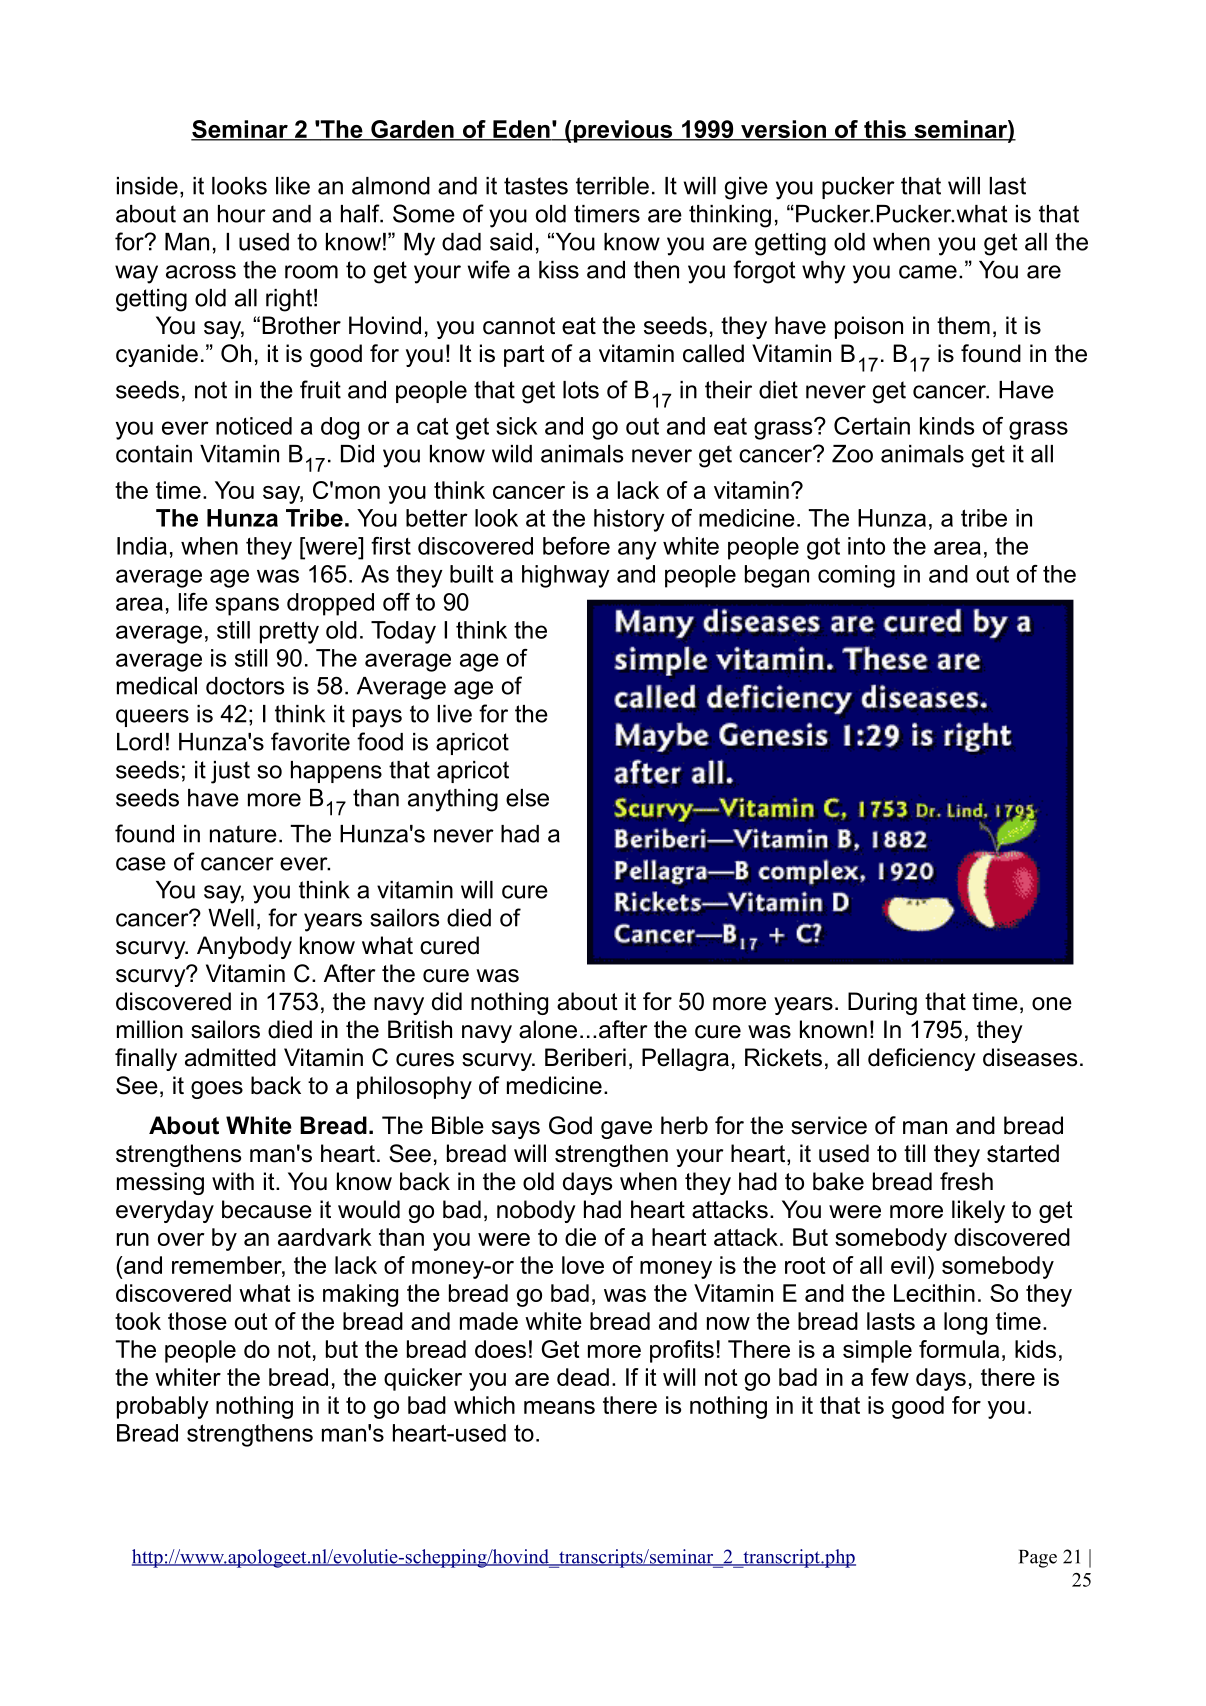 The image size is (1206, 1706). I want to click on history, so click(629, 520).
